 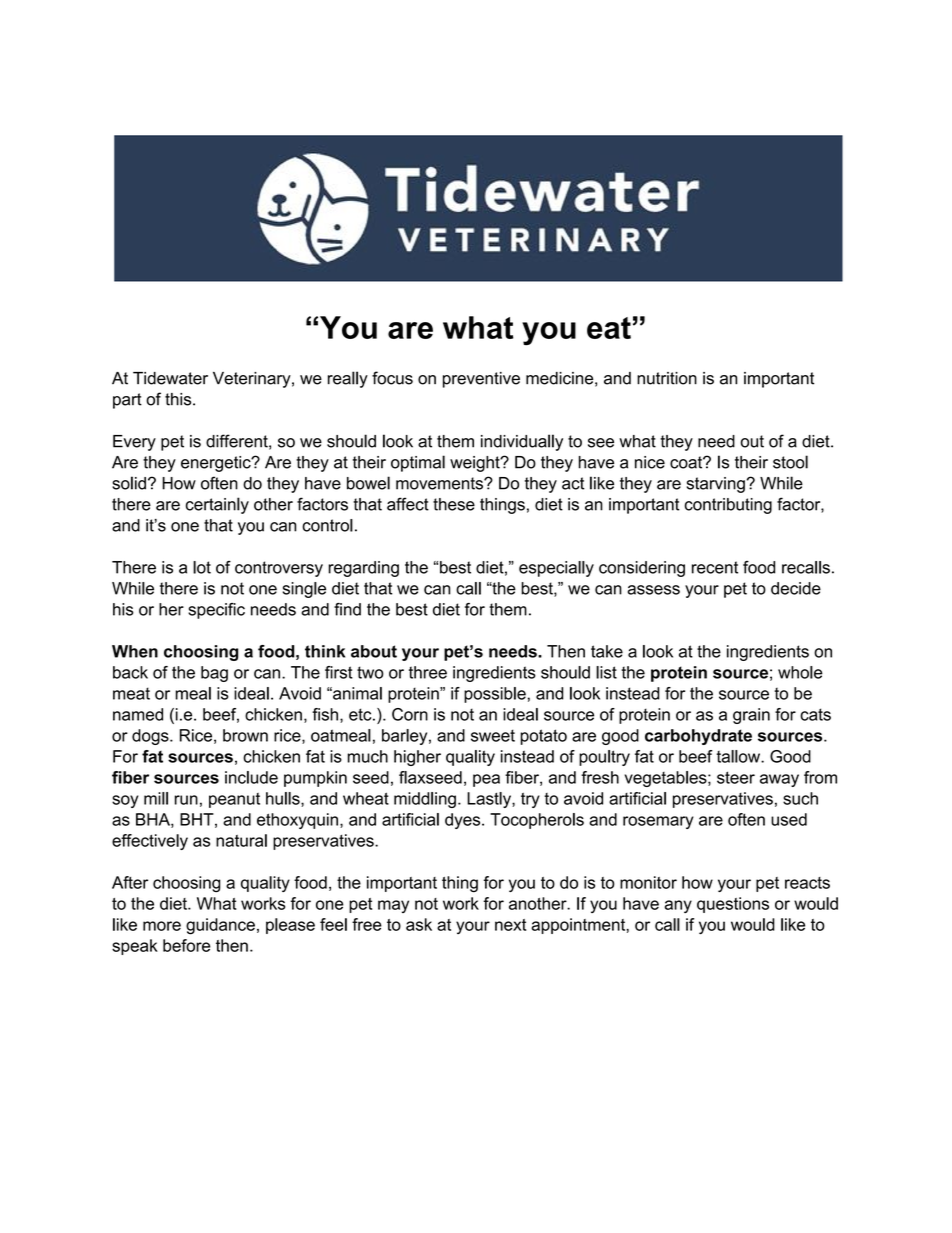 I want to click on contributing, so click(x=728, y=506).
